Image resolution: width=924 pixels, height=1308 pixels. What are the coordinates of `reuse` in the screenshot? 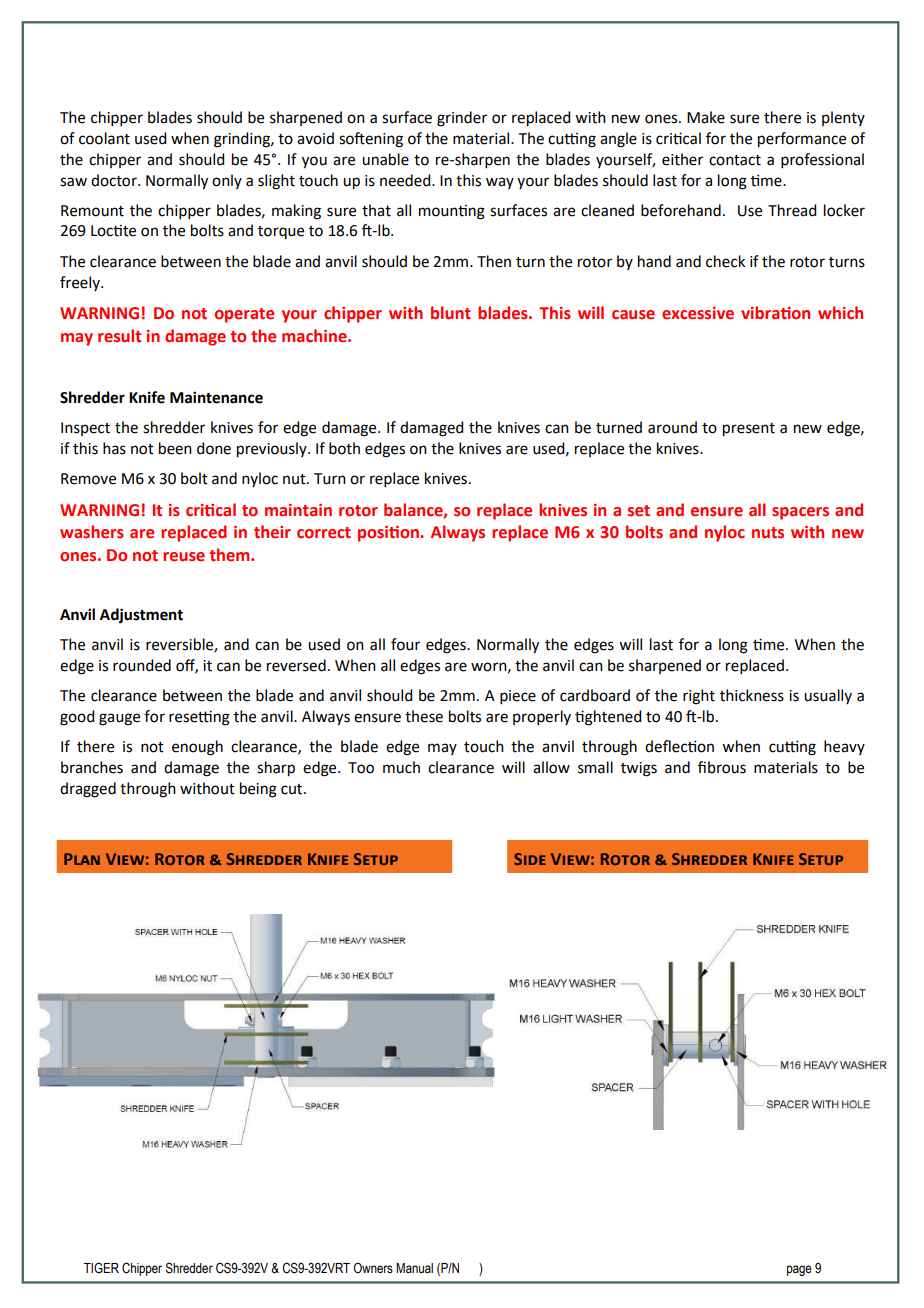 It's located at (184, 557).
